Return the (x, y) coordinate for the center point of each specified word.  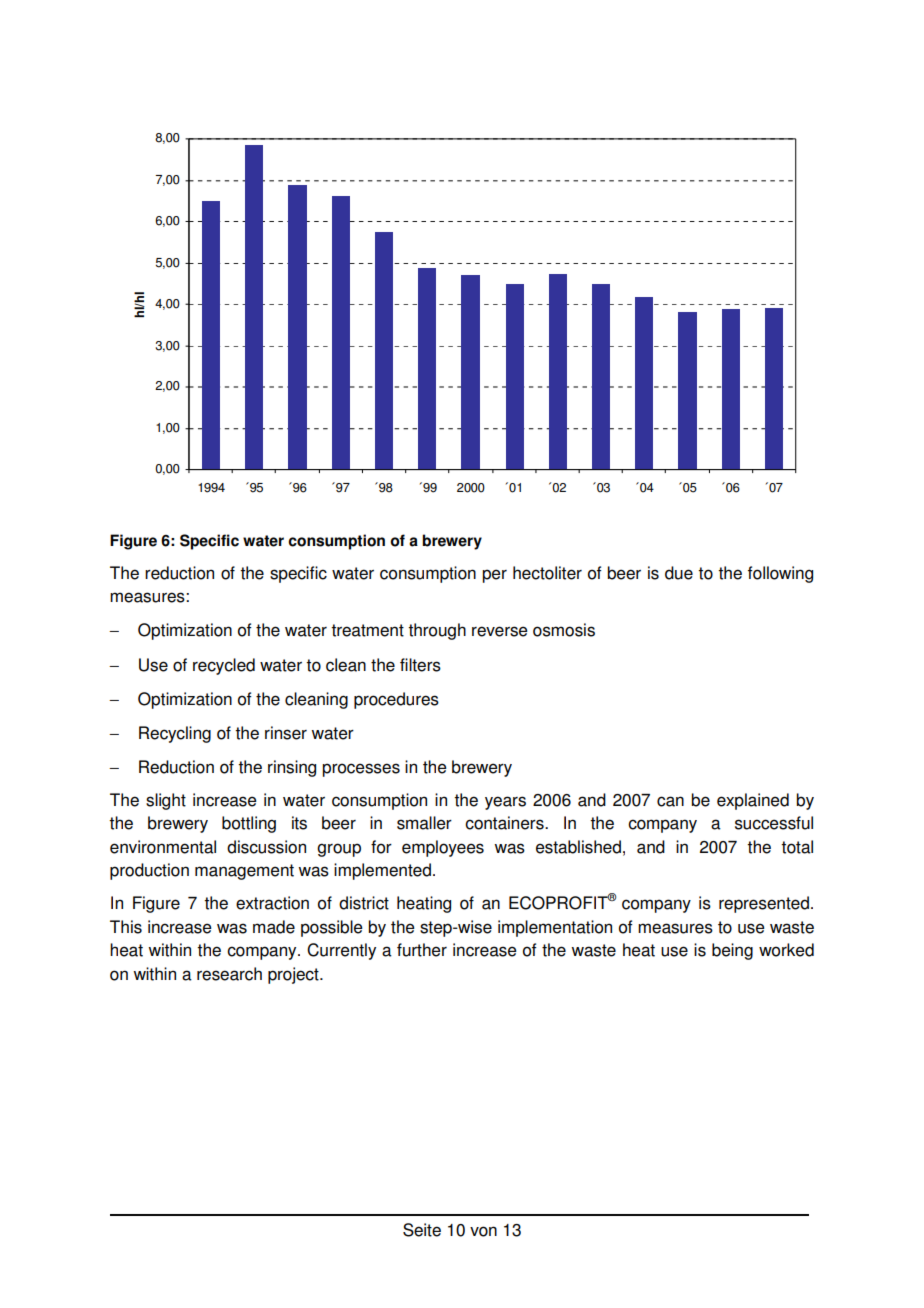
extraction (272, 903)
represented (764, 904)
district (364, 903)
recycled (224, 666)
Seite (422, 1230)
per (494, 576)
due (679, 573)
